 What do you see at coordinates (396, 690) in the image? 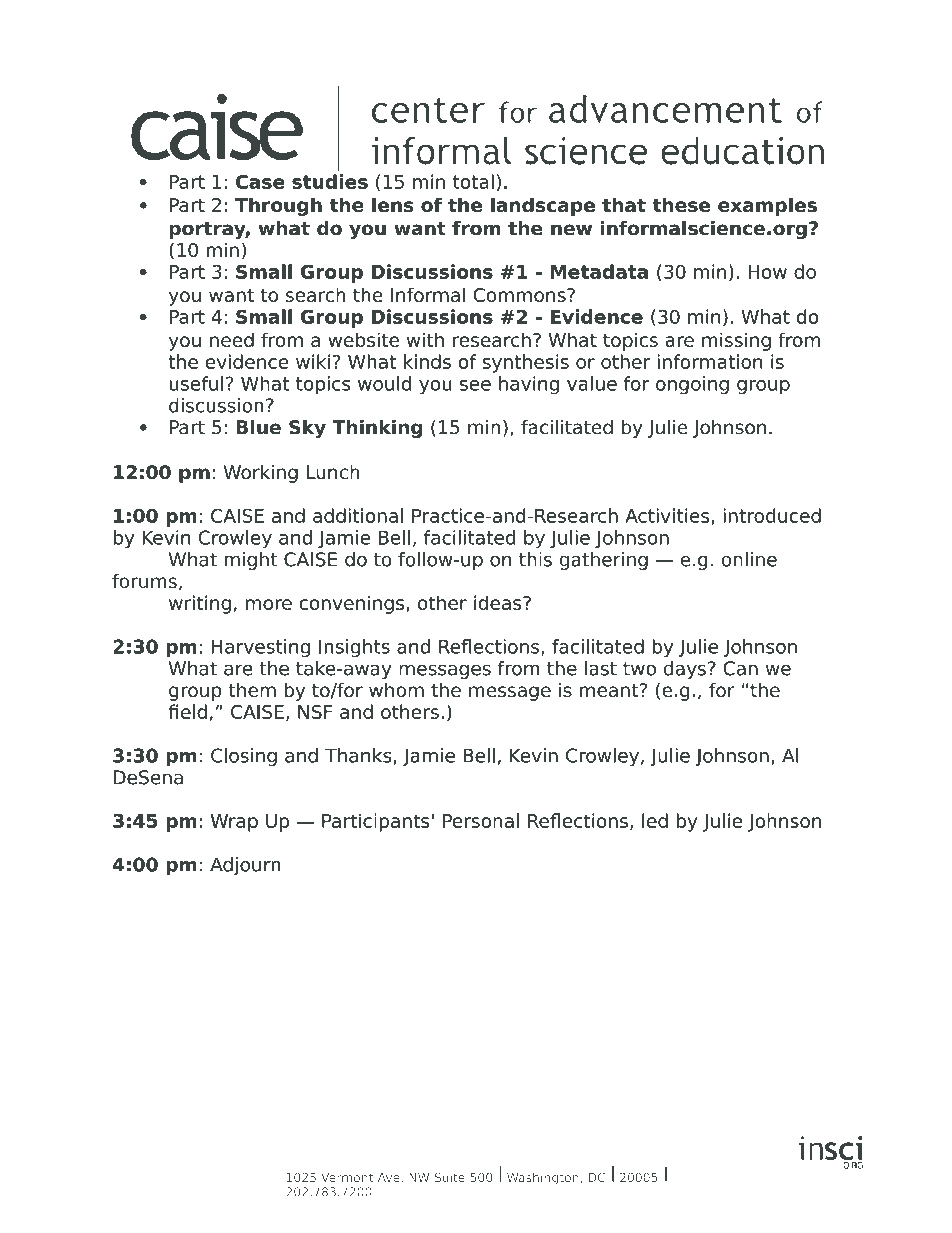
I see `whom` at bounding box center [396, 690].
